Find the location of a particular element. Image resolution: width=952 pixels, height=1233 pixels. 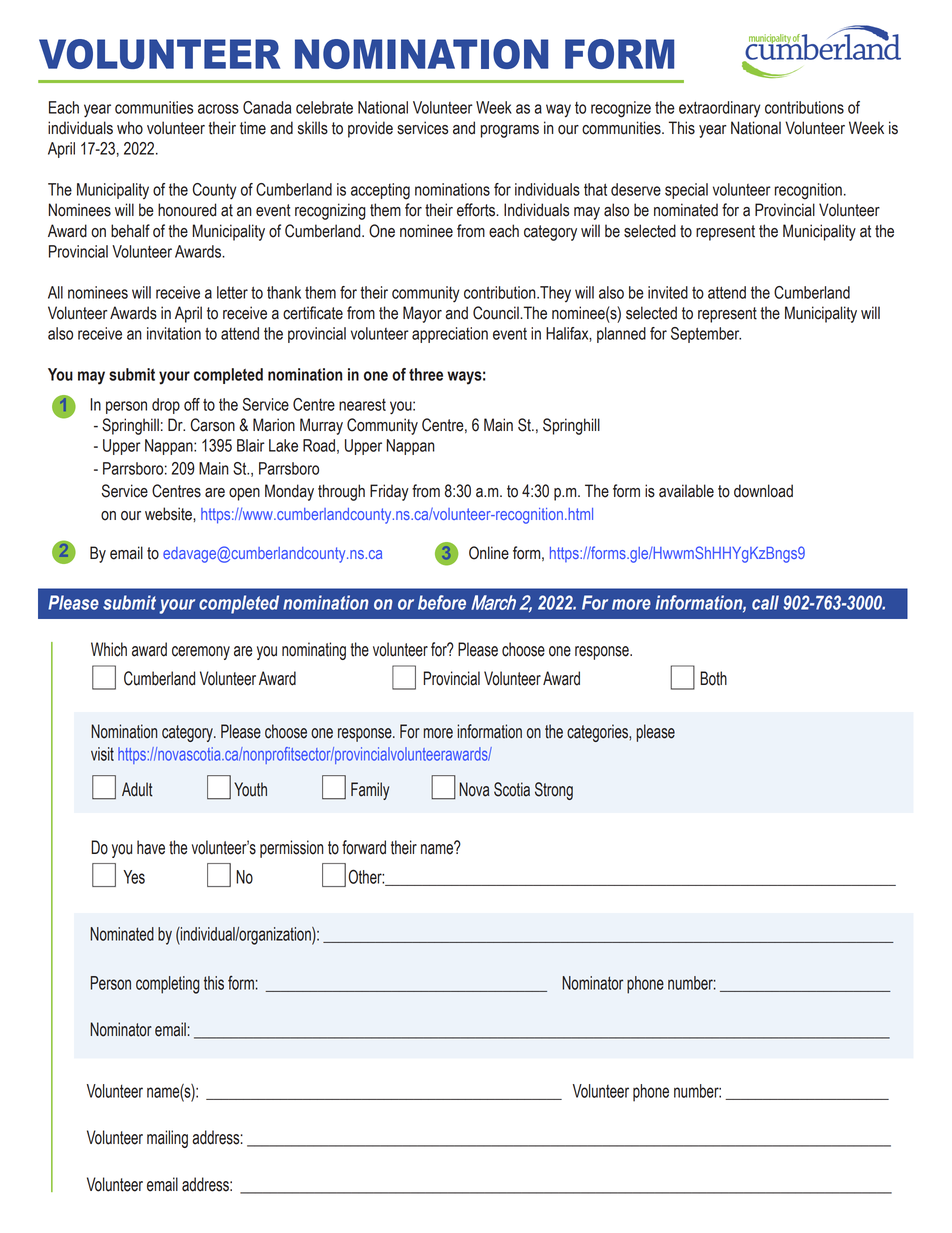

extraordinary is located at coordinates (720, 109).
